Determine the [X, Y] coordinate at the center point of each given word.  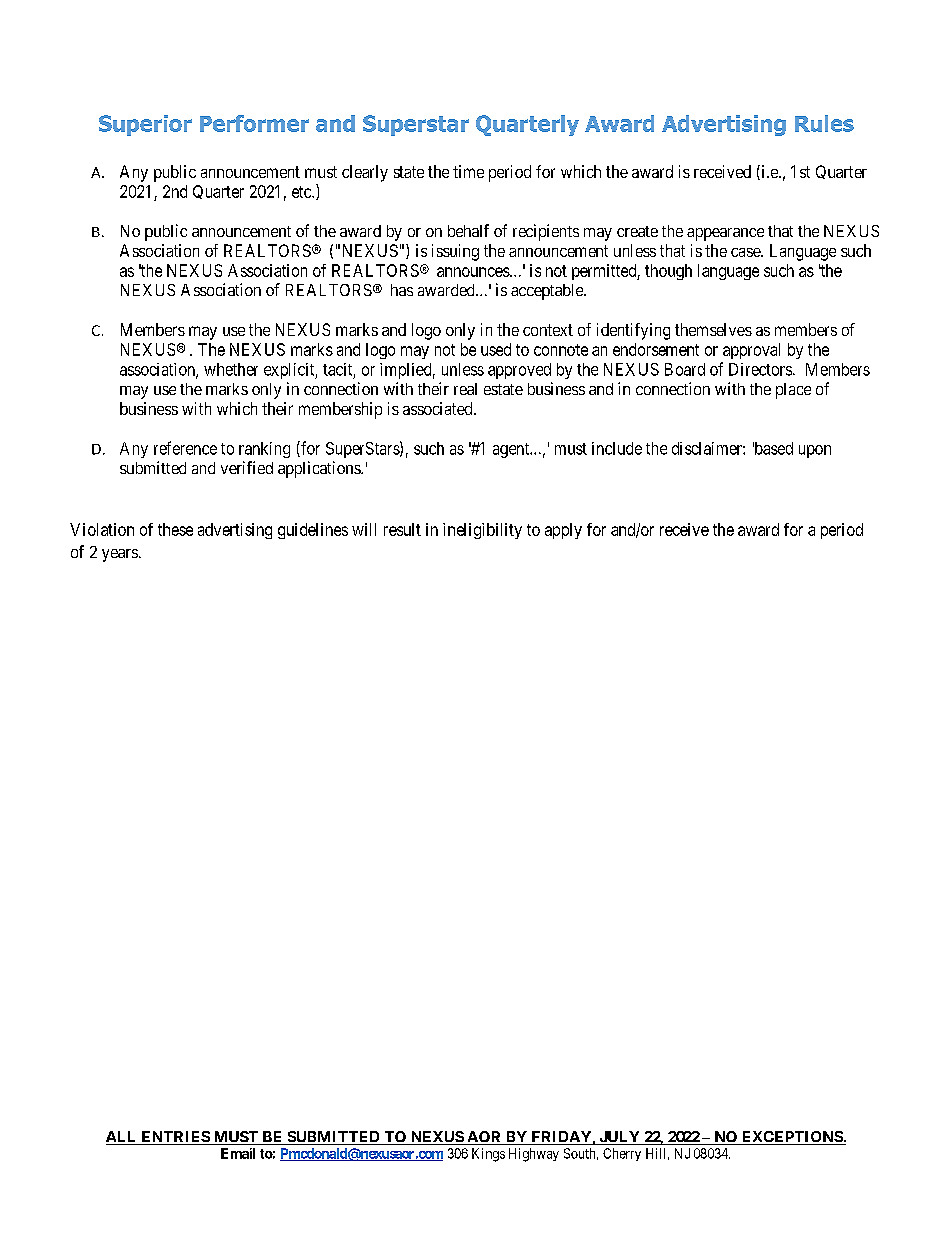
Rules [824, 123]
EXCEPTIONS [791, 1138]
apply [563, 531]
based [773, 448]
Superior [145, 125]
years [120, 555]
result [402, 529]
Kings [488, 1155]
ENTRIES [175, 1138]
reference [185, 448]
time [468, 171]
